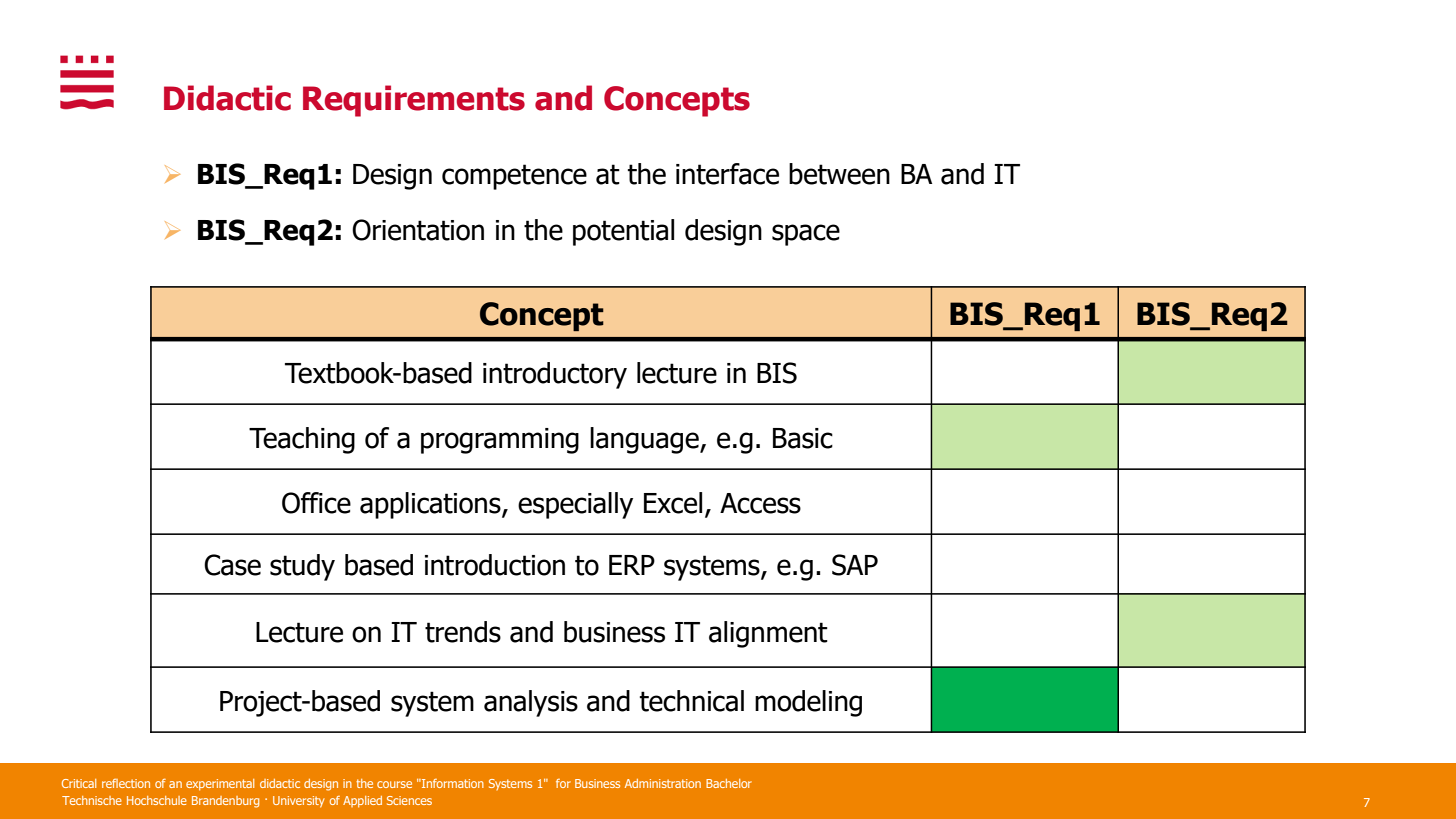 The width and height of the page is (1456, 819). What do you see at coordinates (855, 565) in the page?
I see `SAP` at bounding box center [855, 565].
